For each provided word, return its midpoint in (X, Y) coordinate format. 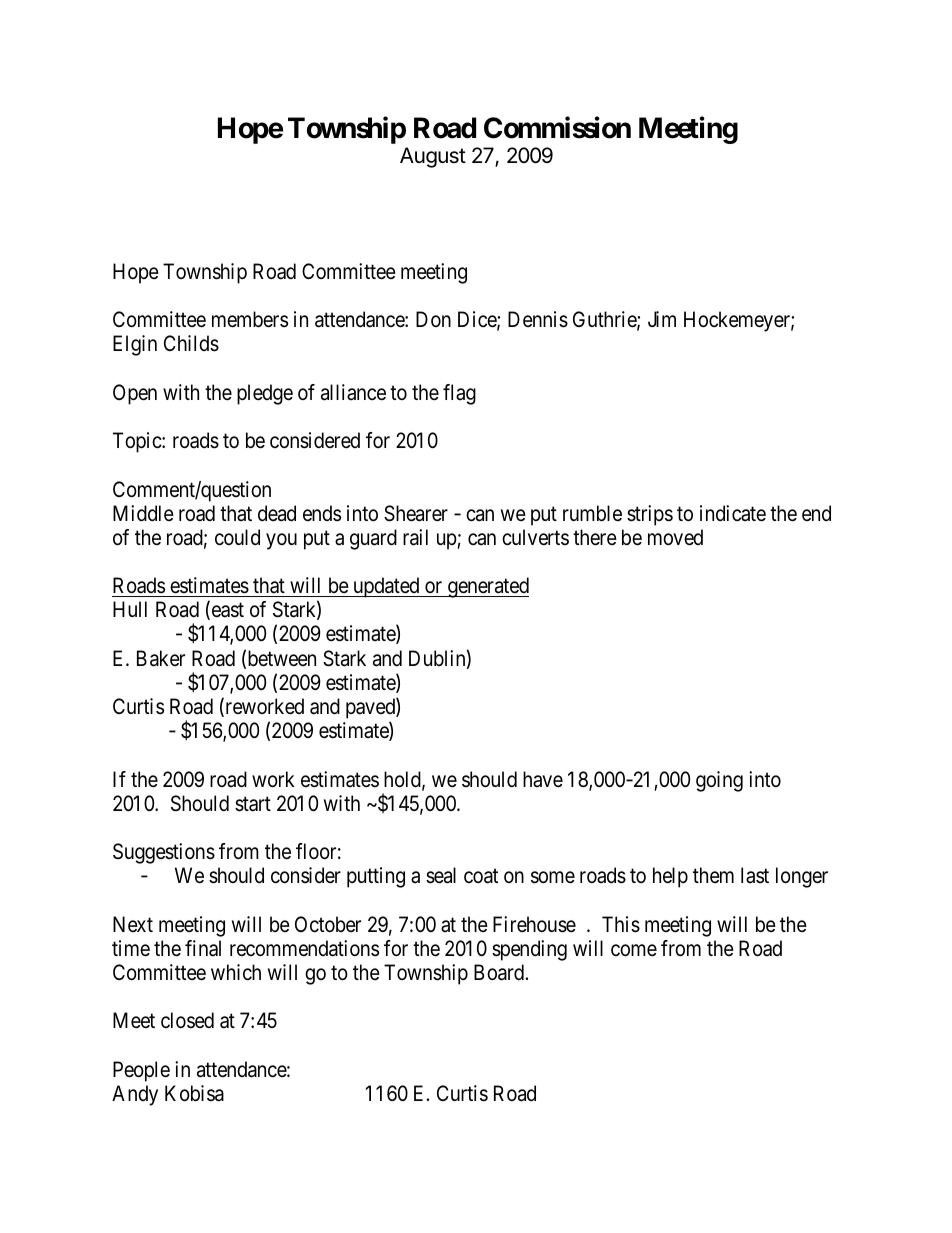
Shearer (416, 513)
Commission (557, 127)
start (253, 804)
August (433, 157)
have (543, 779)
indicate (733, 513)
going (719, 781)
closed (187, 1020)
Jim (662, 319)
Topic (138, 442)
